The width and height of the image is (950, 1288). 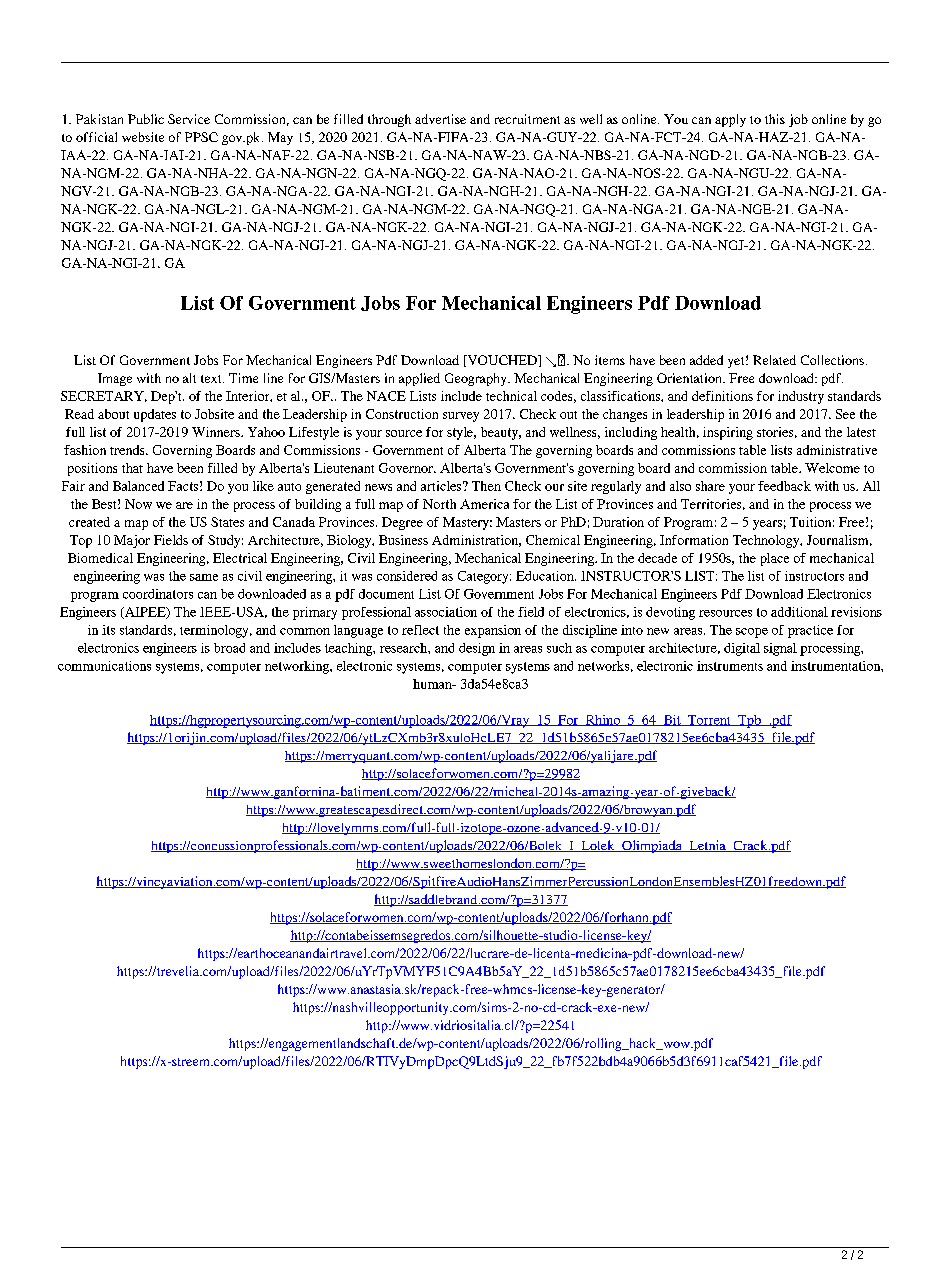 I want to click on VOUCHED, so click(x=502, y=361).
